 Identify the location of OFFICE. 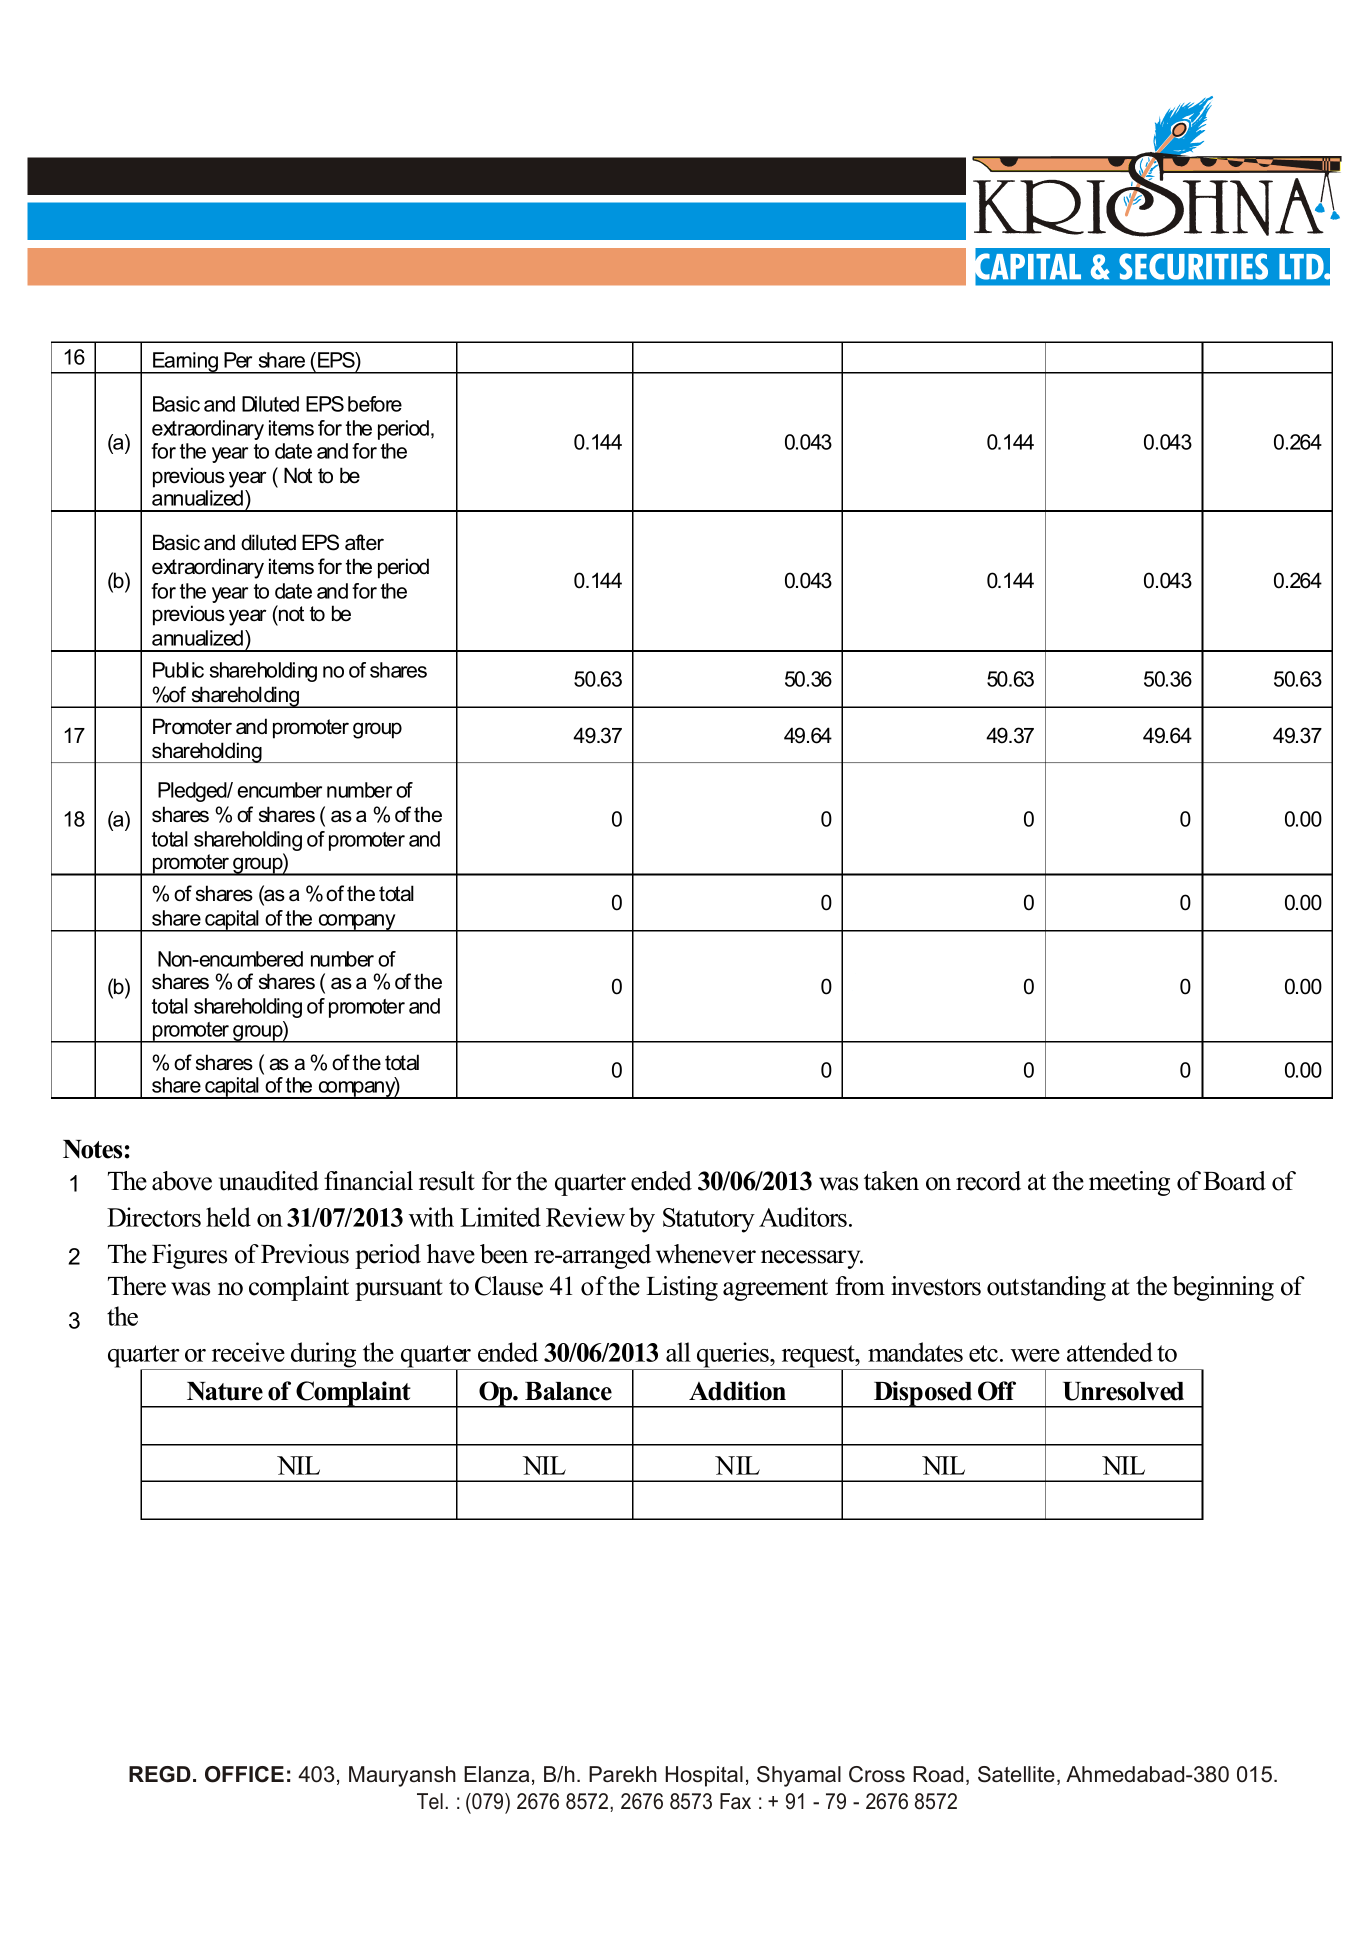
(244, 1774).
